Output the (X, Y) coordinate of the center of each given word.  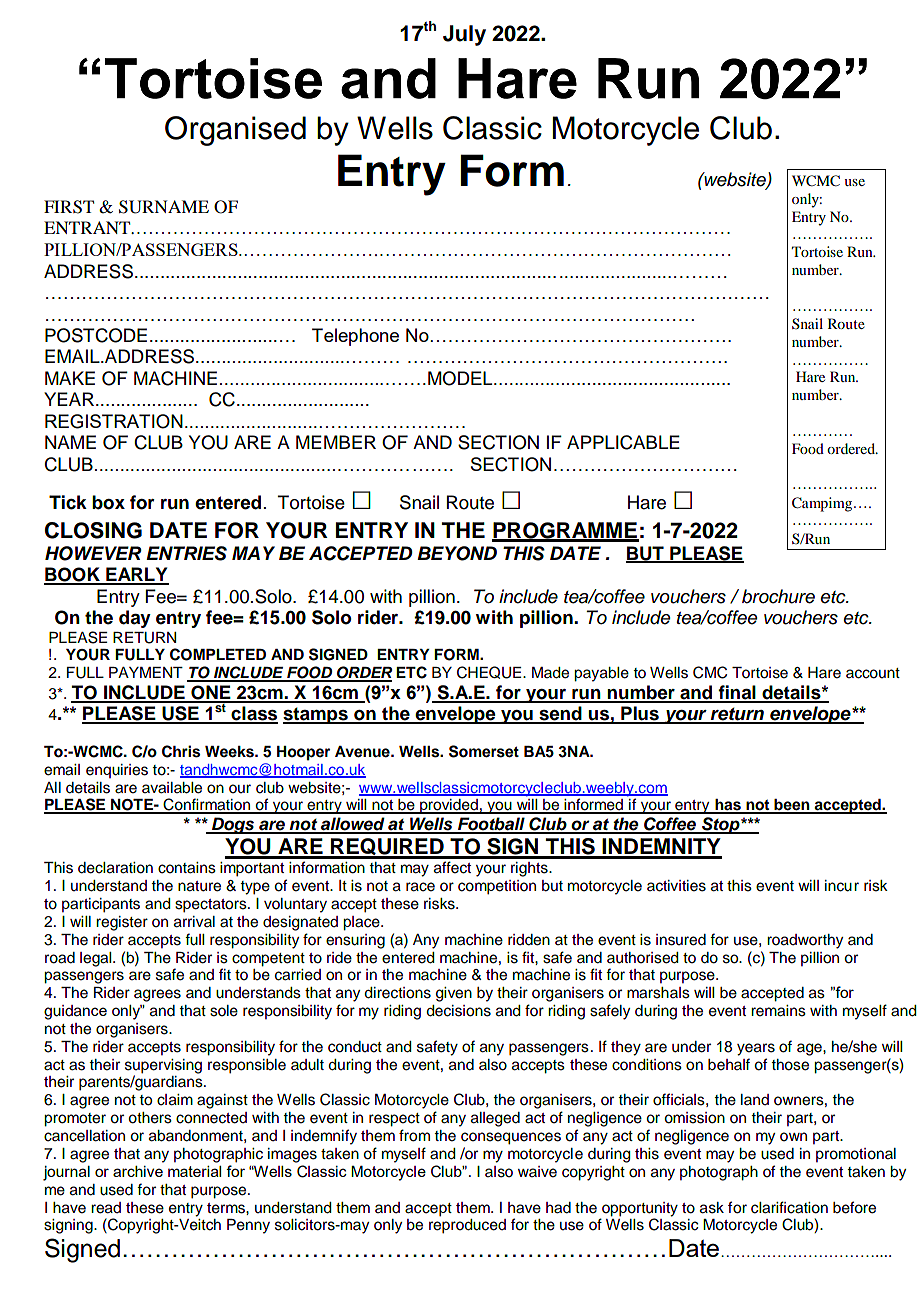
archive (138, 1171)
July (464, 35)
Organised (235, 131)
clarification (789, 1207)
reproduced (467, 1226)
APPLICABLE (623, 442)
